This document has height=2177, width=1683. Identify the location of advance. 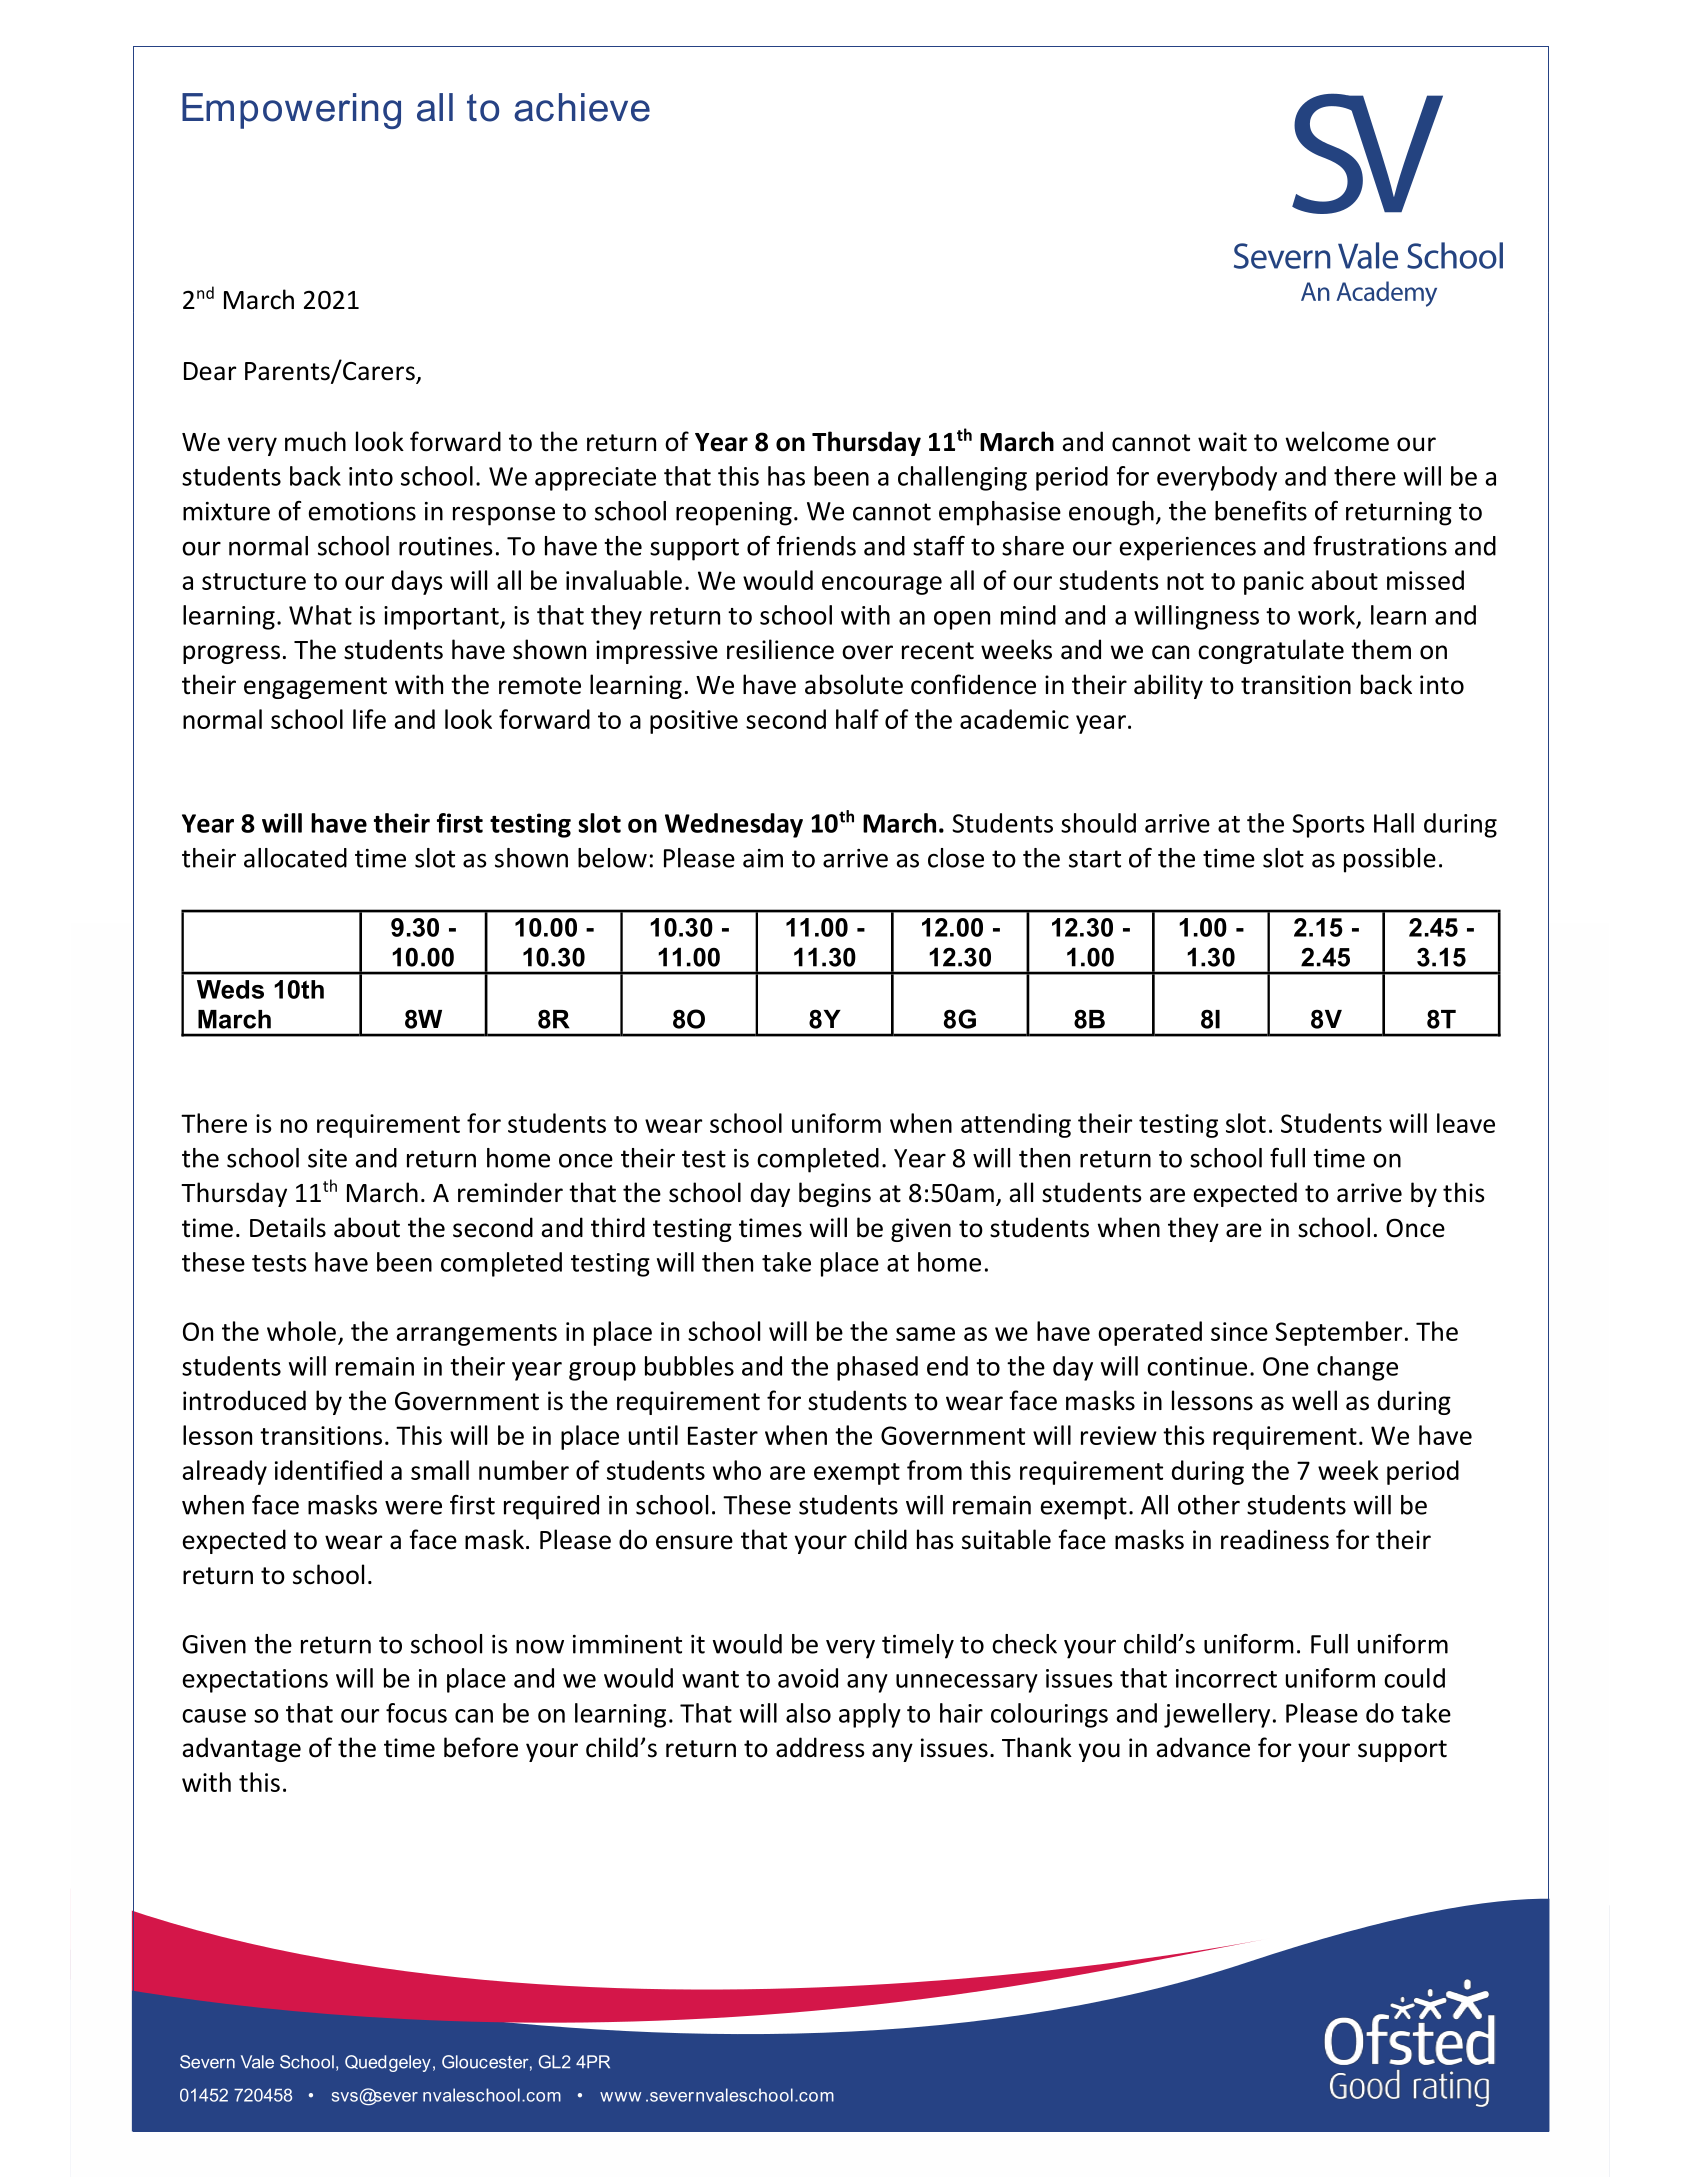
(1203, 1747).
